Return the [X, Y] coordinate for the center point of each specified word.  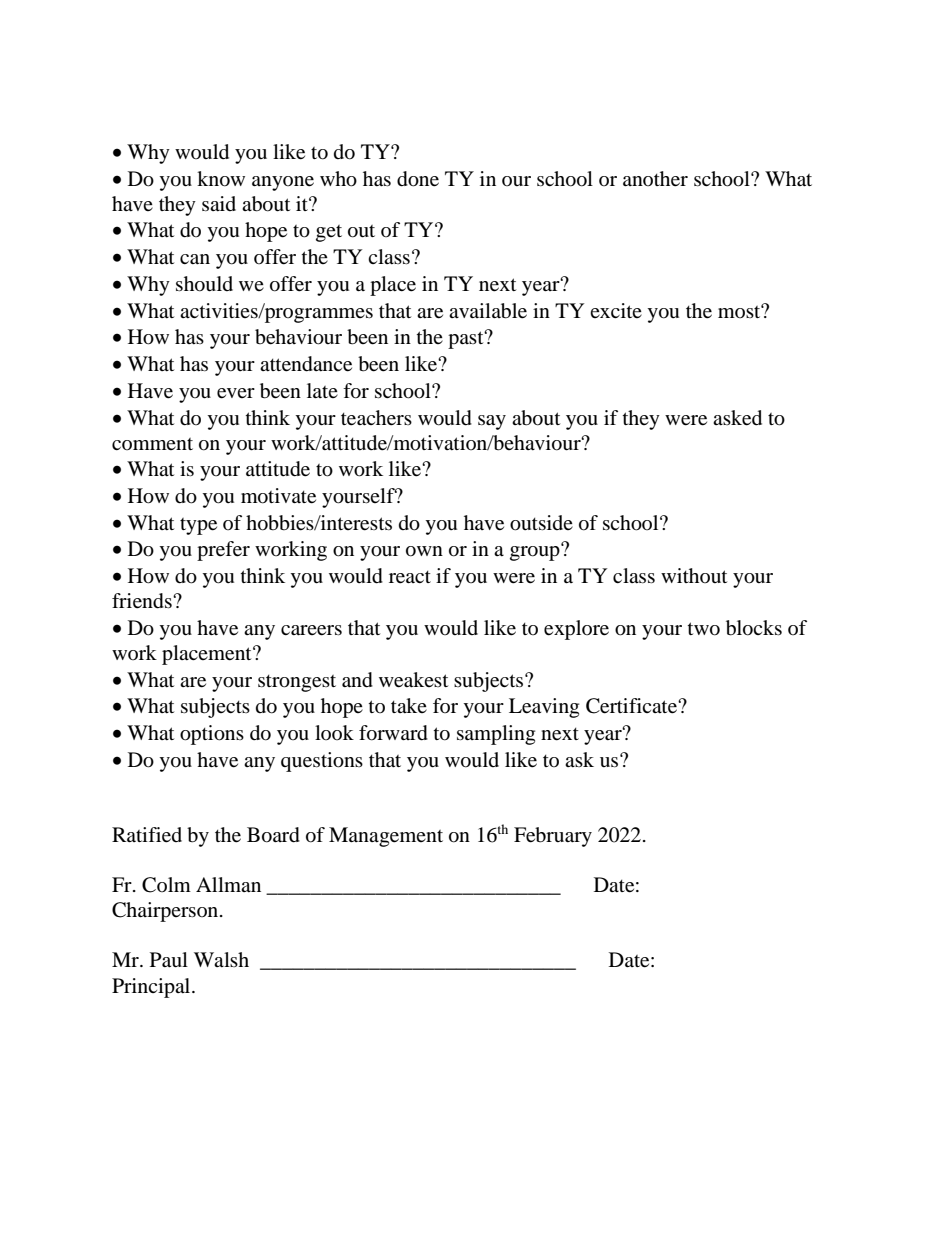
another [655, 179]
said [219, 203]
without [694, 575]
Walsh [221, 959]
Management [386, 837]
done [418, 179]
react [410, 577]
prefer [223, 551]
